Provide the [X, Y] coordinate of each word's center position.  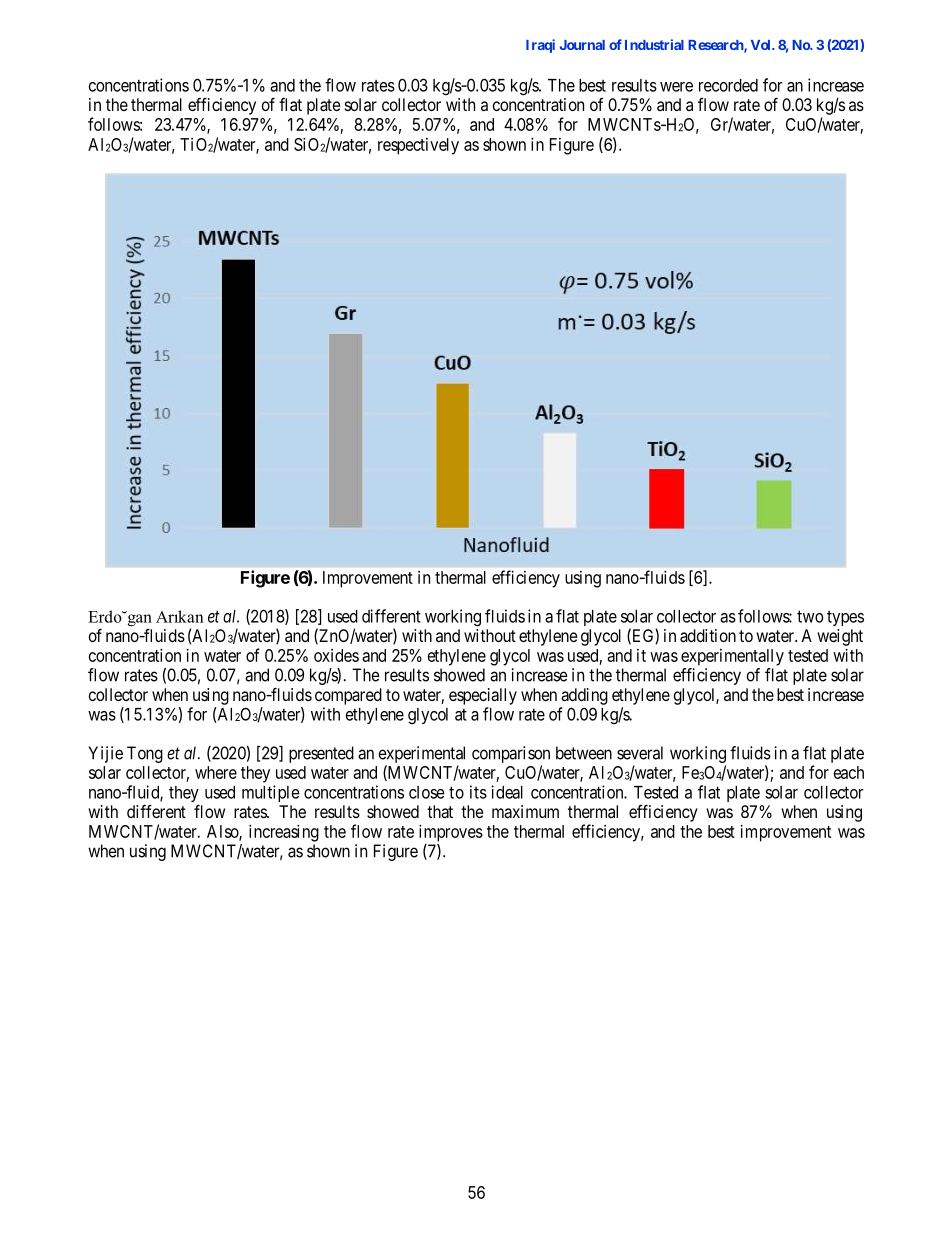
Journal [582, 45]
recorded [728, 85]
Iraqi [540, 46]
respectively [418, 146]
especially [483, 696]
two [810, 616]
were [676, 87]
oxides [336, 655]
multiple [271, 793]
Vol [762, 45]
